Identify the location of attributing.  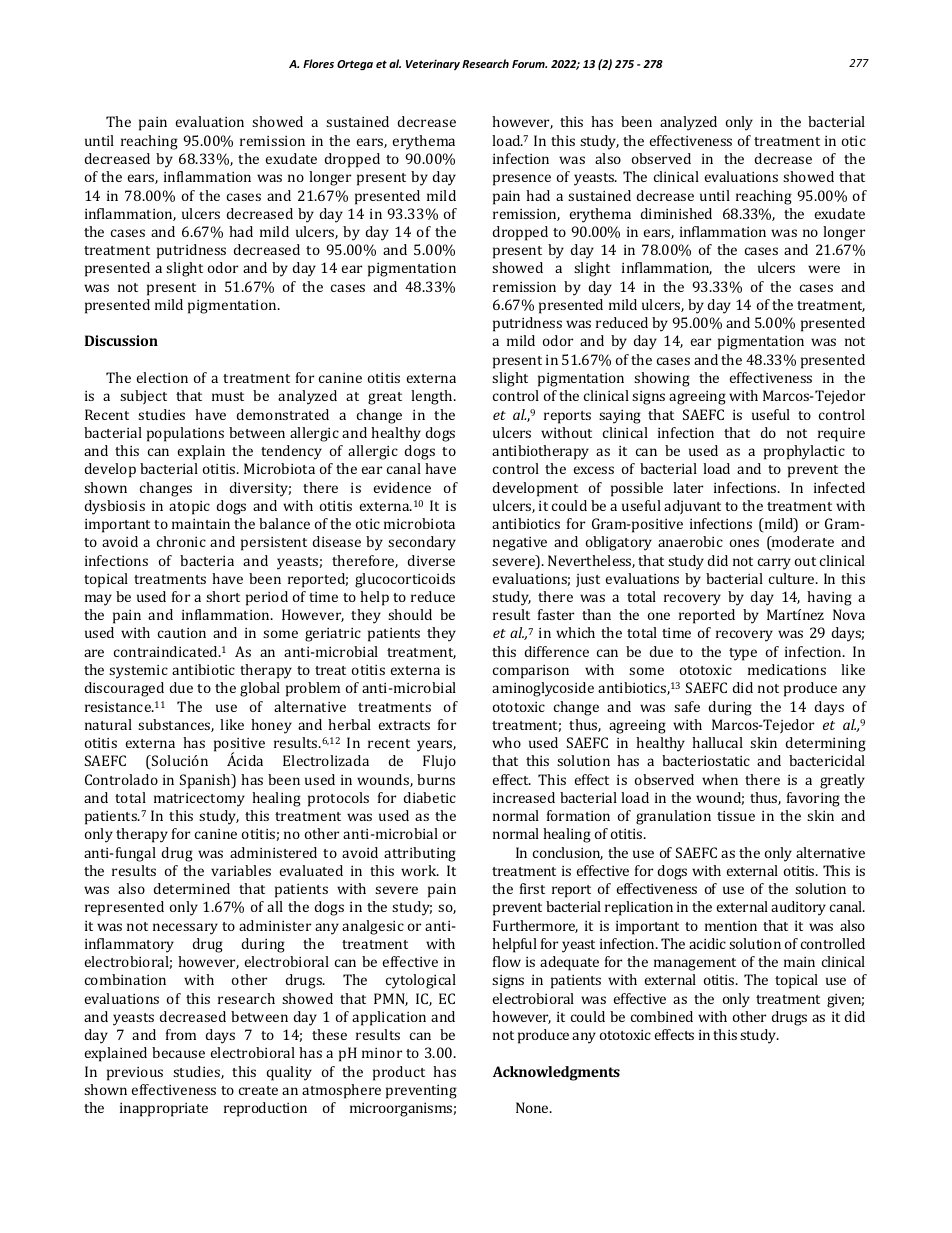
(420, 854).
